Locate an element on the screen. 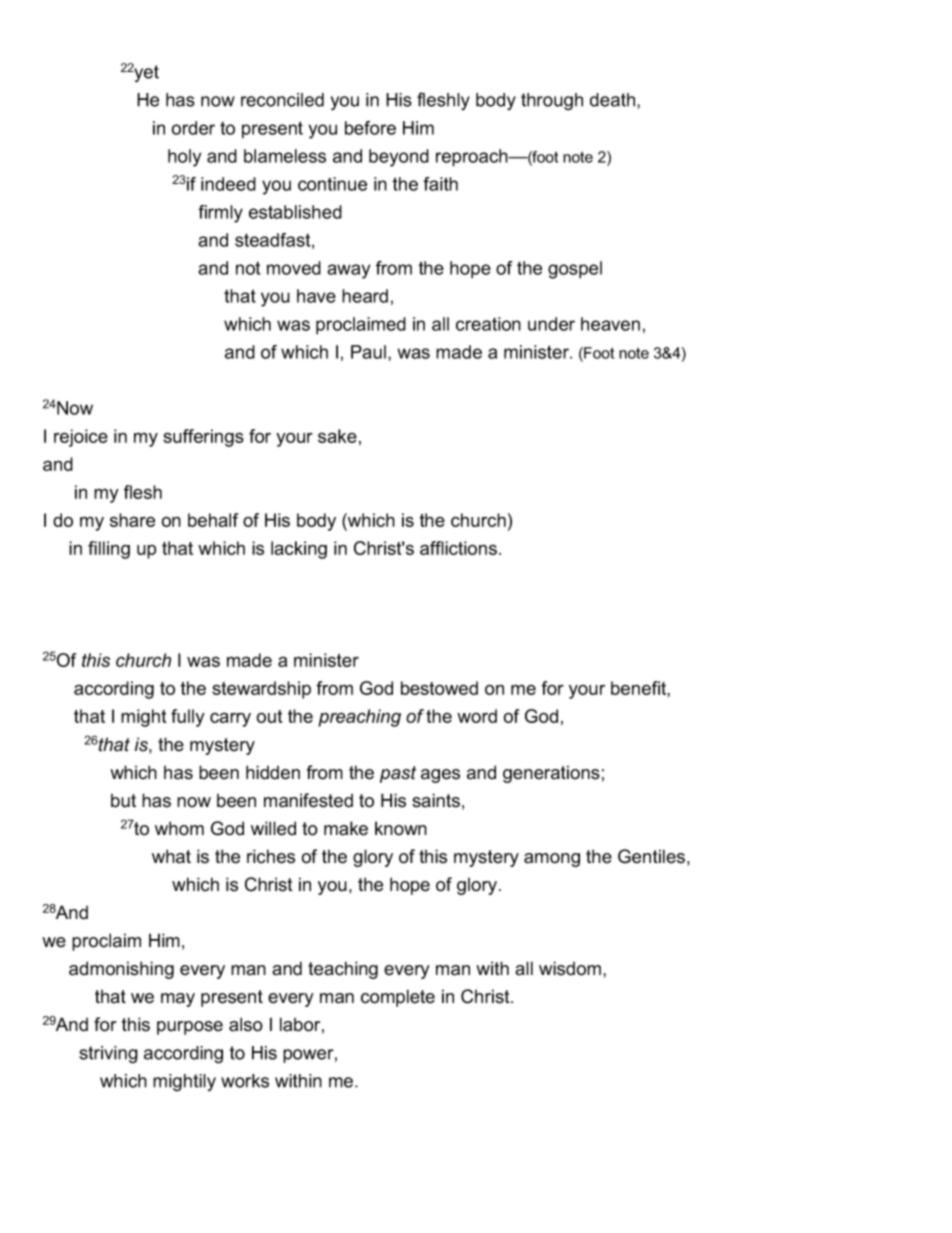 This screenshot has width=952, height=1233. before is located at coordinates (370, 128).
